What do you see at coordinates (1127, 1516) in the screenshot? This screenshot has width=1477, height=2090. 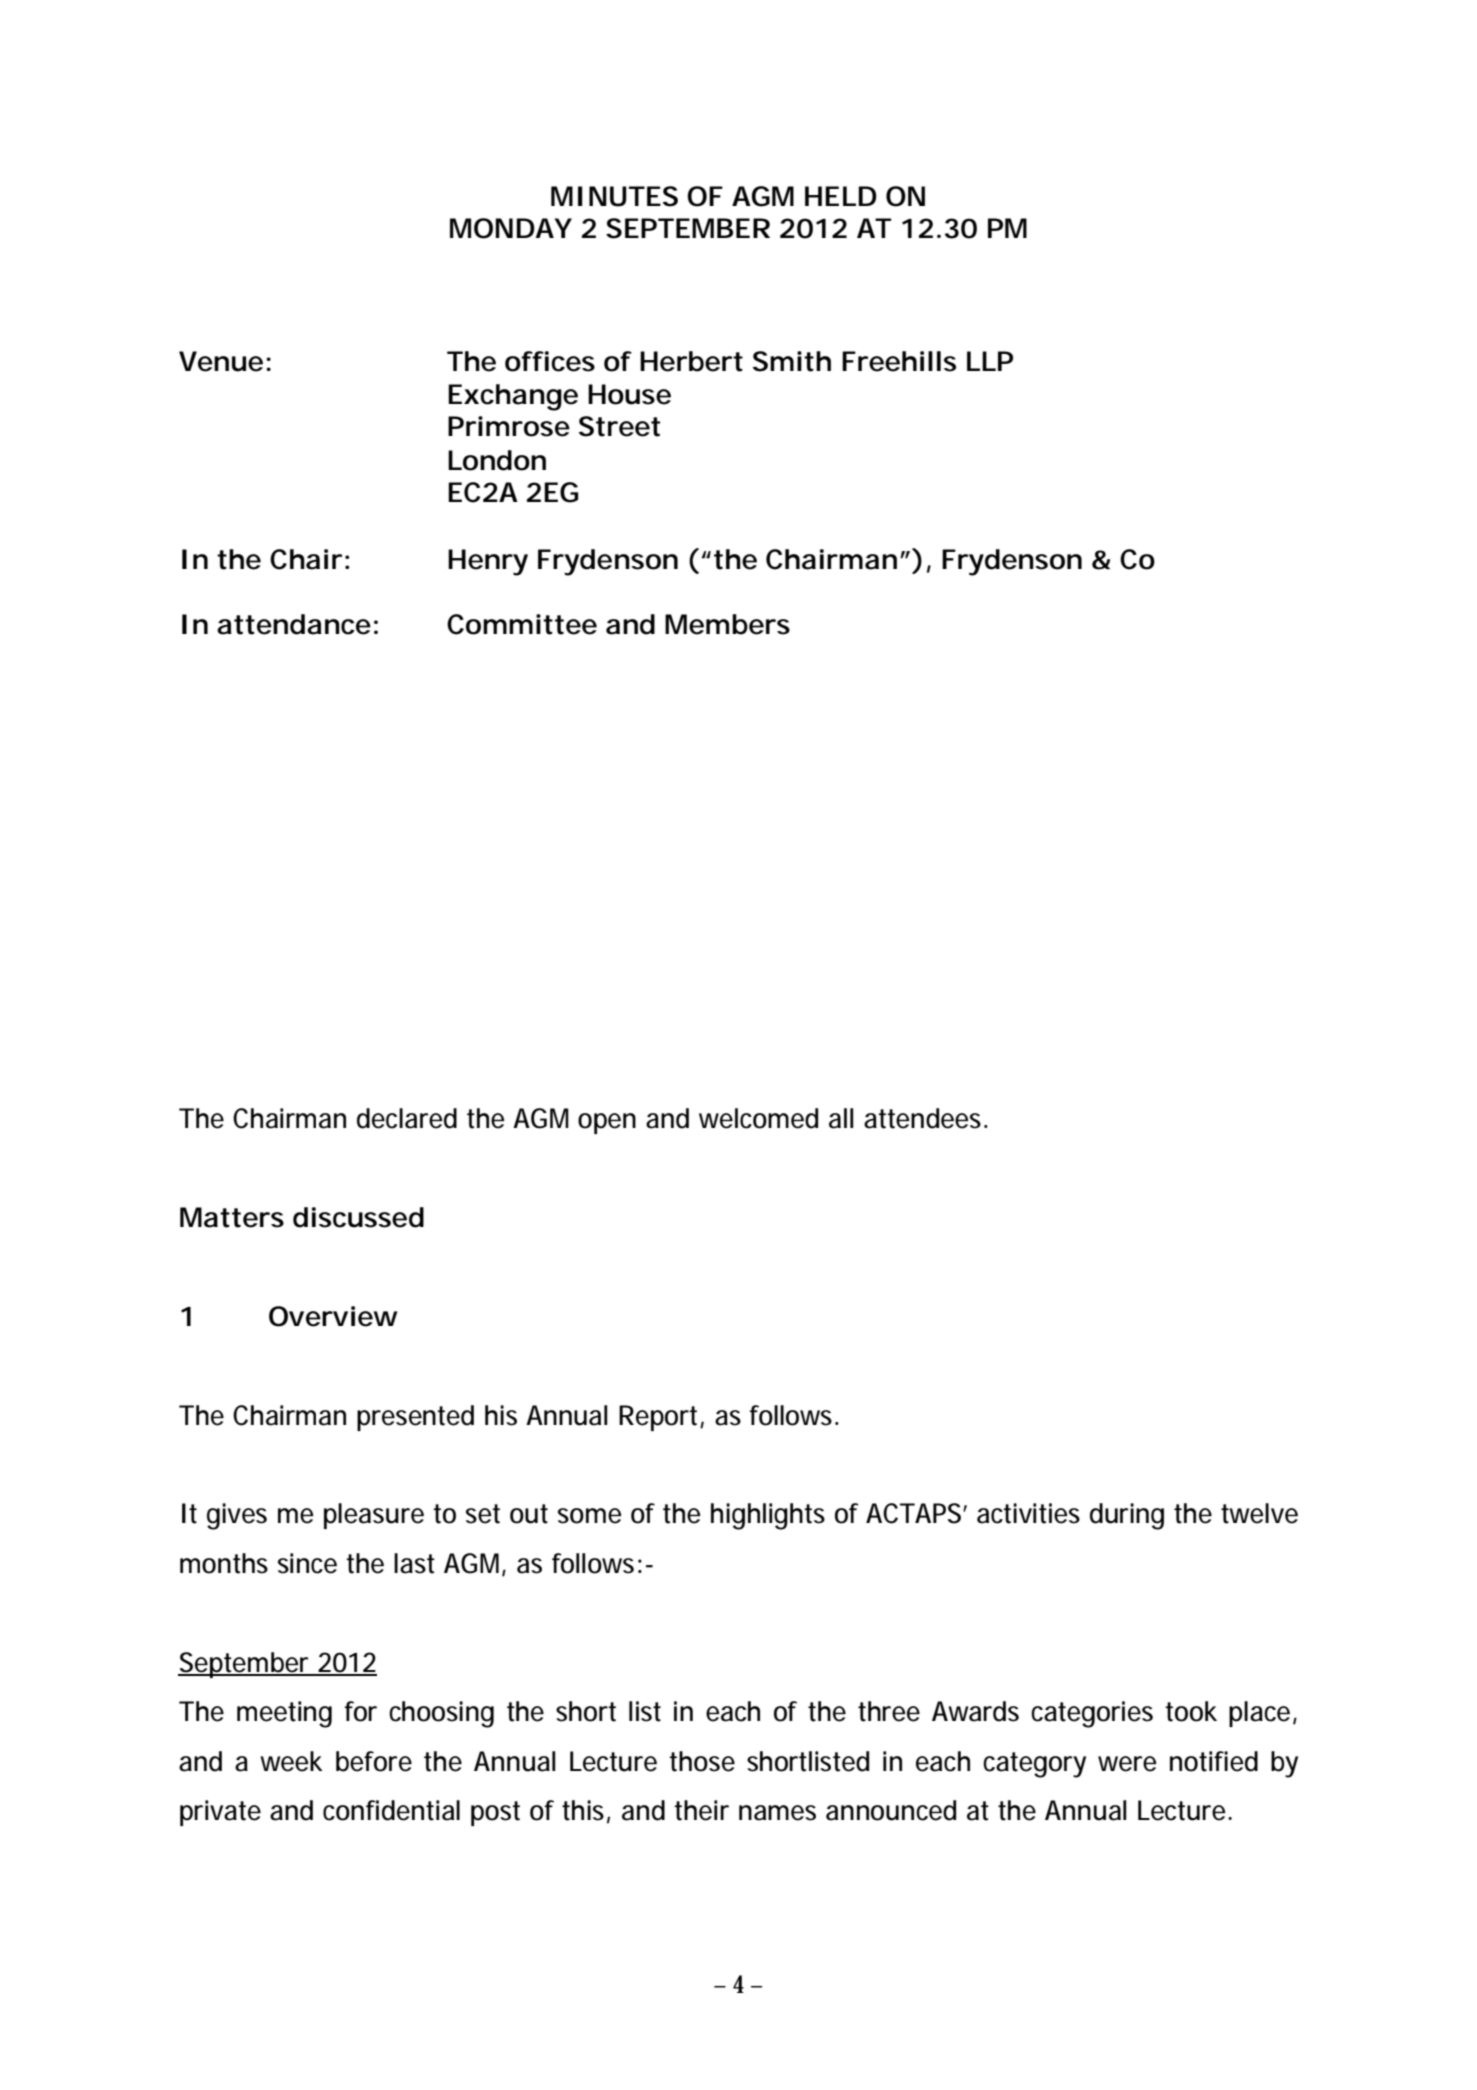 I see `during` at bounding box center [1127, 1516].
